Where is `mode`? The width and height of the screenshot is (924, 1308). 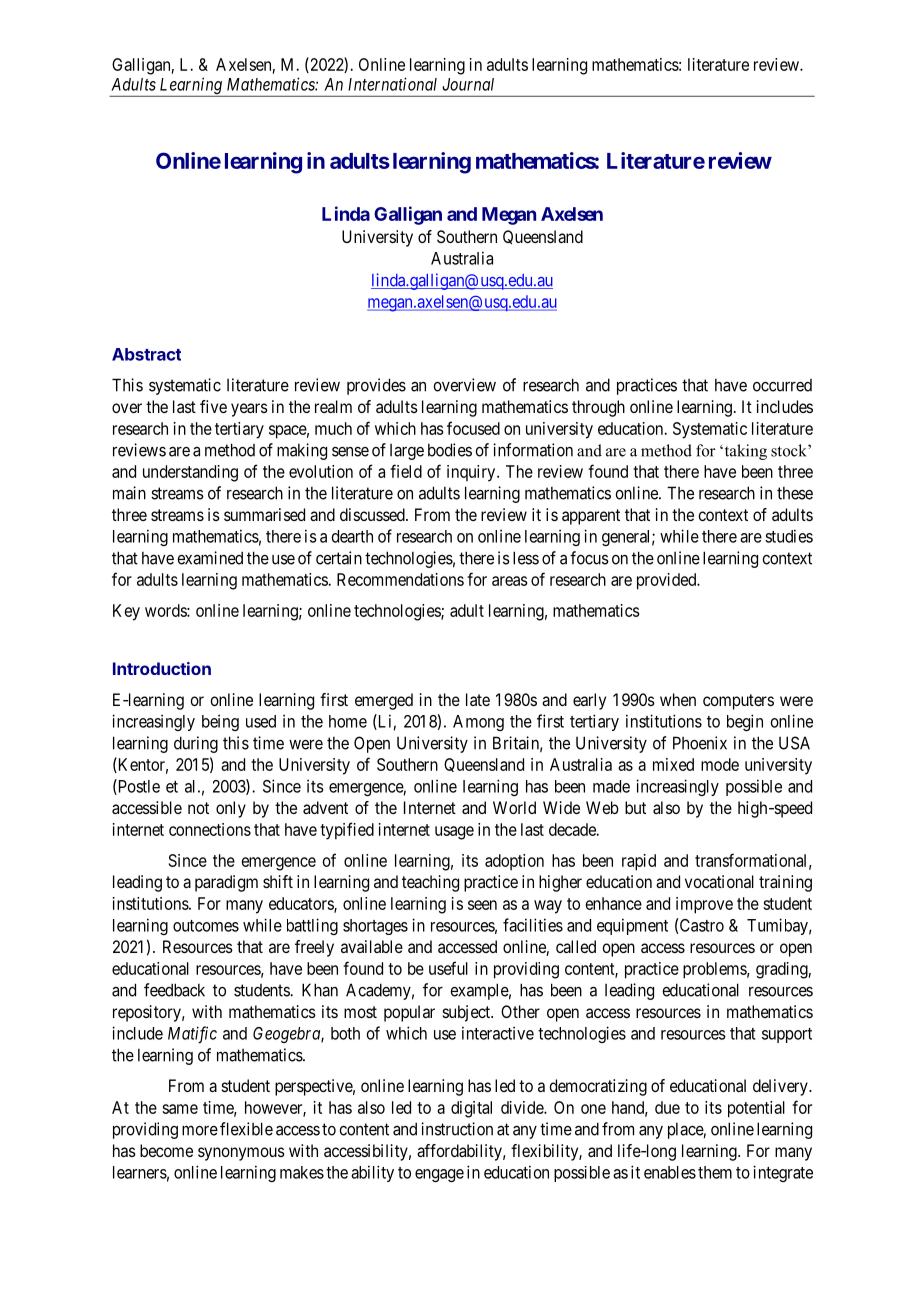 mode is located at coordinates (720, 764).
